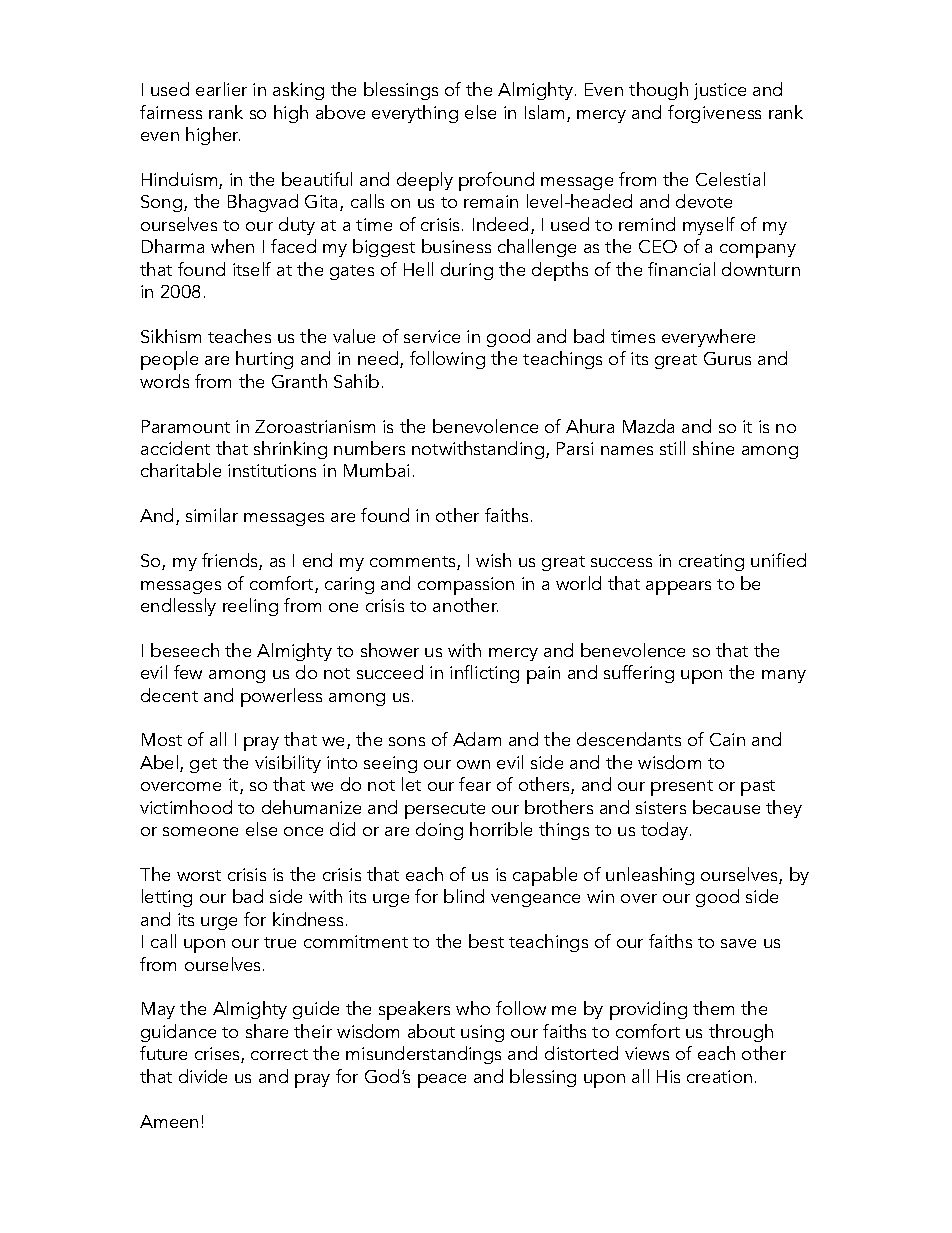  What do you see at coordinates (203, 1076) in the screenshot?
I see `divide` at bounding box center [203, 1076].
